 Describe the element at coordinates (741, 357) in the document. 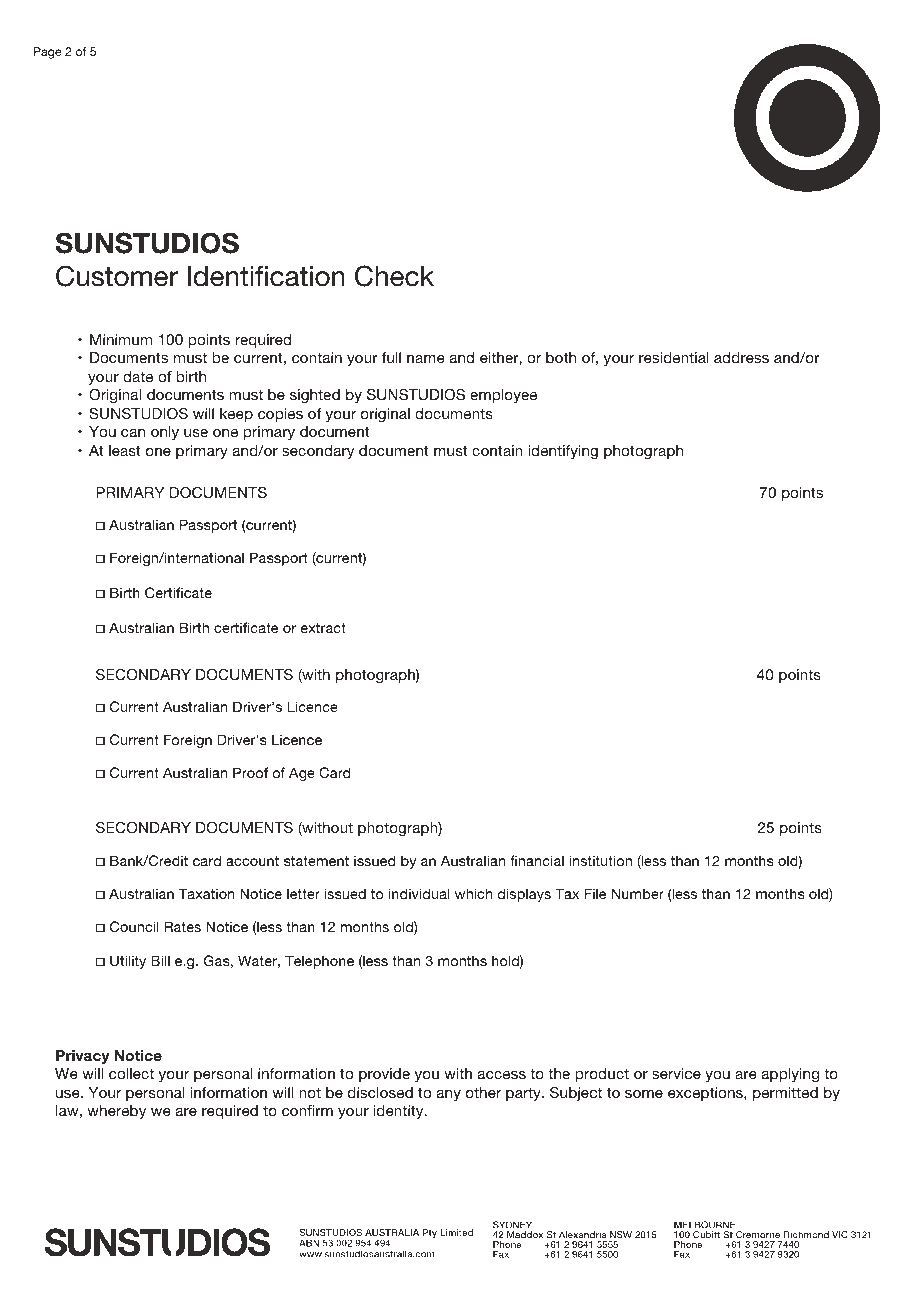

I see `address` at that location.
